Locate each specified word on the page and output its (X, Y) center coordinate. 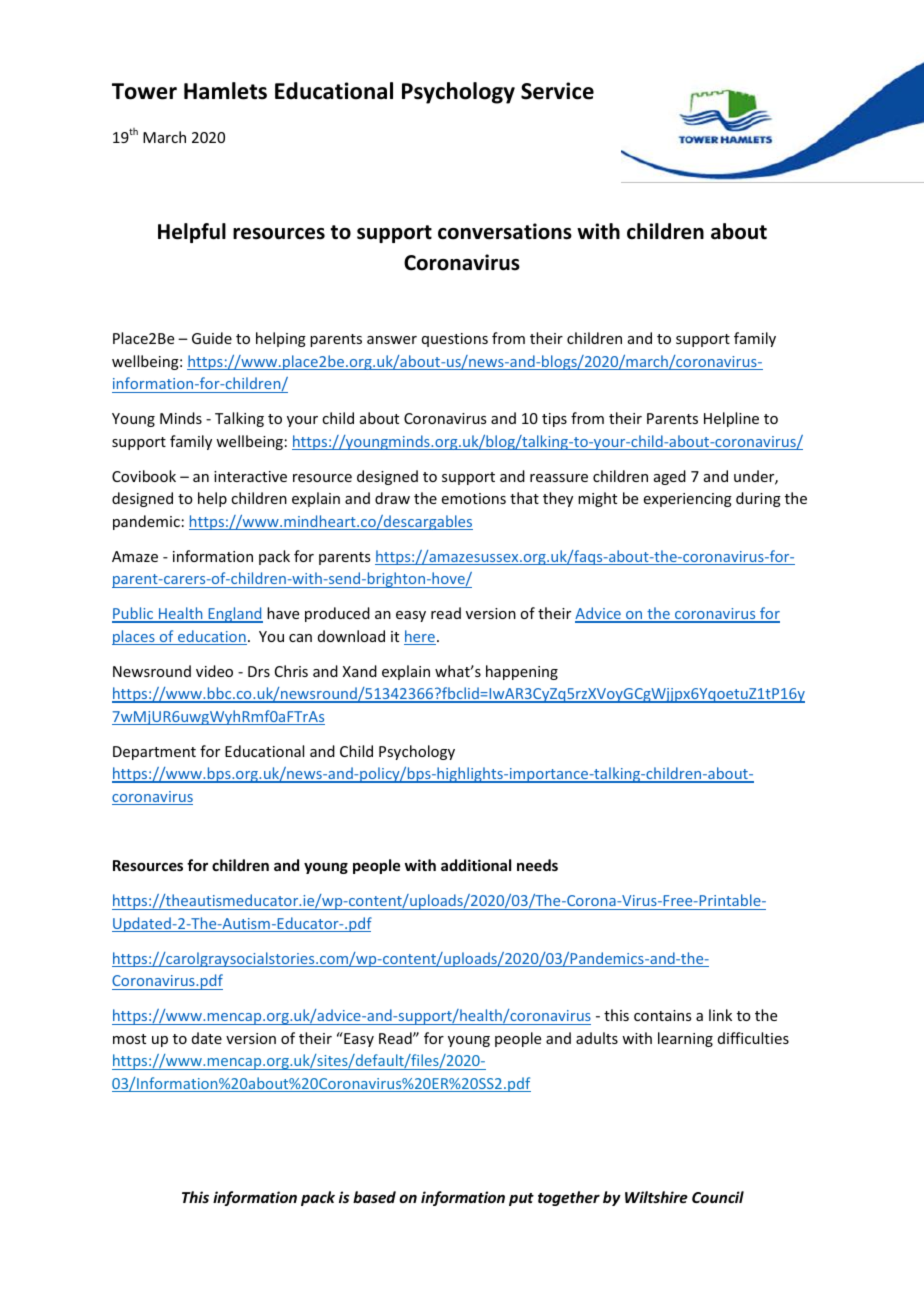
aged (670, 477)
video (214, 671)
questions (455, 340)
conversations (505, 231)
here (420, 637)
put (521, 1199)
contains (662, 1015)
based (374, 1197)
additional (476, 865)
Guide (212, 338)
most (129, 1039)
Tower (144, 91)
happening (522, 672)
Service (557, 91)
